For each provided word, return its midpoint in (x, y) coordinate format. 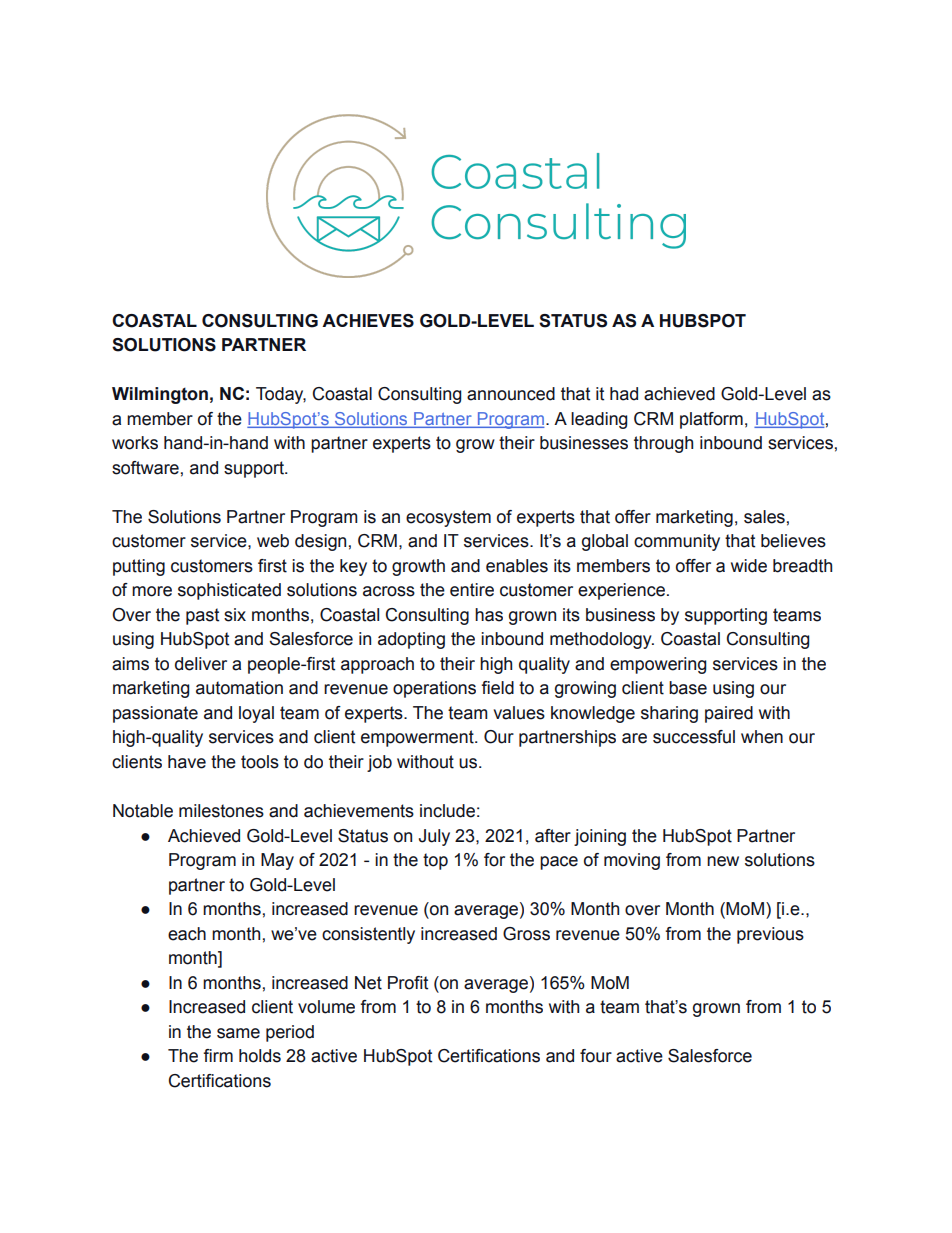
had (624, 394)
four (596, 1056)
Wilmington (160, 395)
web (273, 541)
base (688, 688)
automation (239, 688)
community (677, 542)
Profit (408, 983)
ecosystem (448, 518)
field (497, 688)
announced (511, 394)
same (238, 1033)
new (723, 861)
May (277, 861)
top (435, 861)
